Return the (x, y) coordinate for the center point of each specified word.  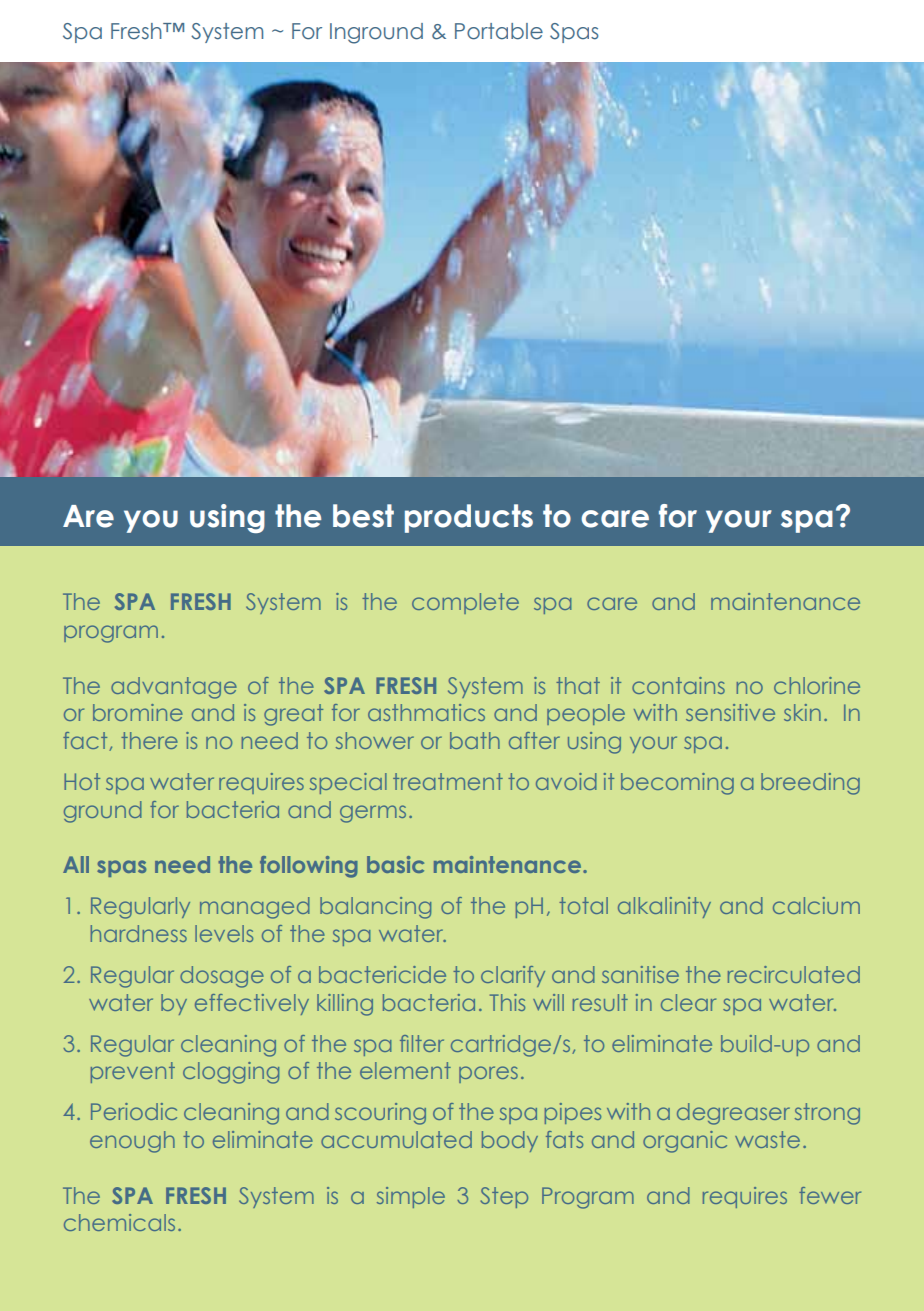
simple (411, 1197)
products (469, 518)
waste (767, 1139)
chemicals (119, 1222)
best (363, 516)
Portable (499, 31)
